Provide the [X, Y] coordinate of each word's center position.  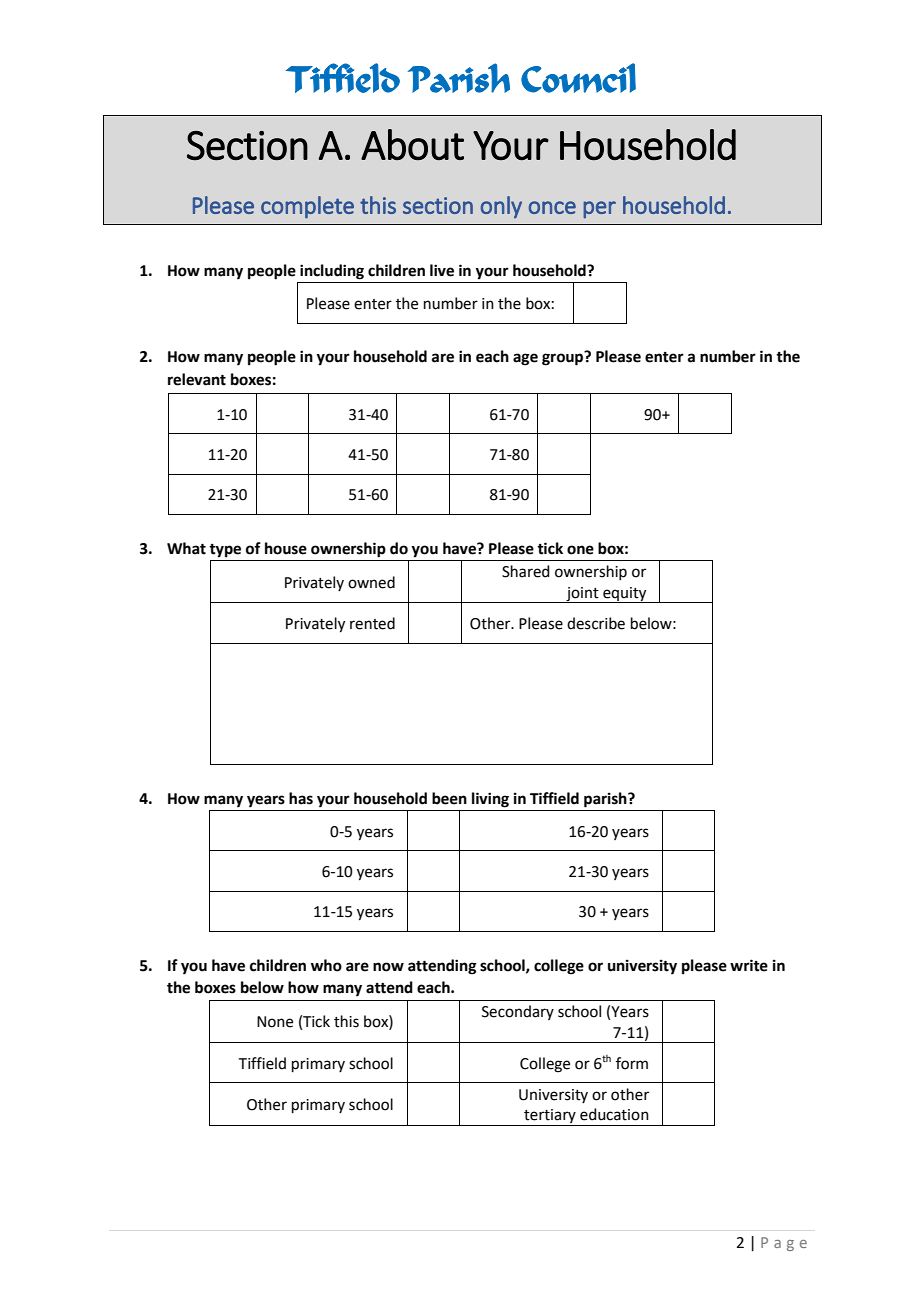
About [412, 144]
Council [578, 78]
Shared [526, 571]
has [301, 798]
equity [625, 595]
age [525, 359]
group [564, 359]
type [225, 551]
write [749, 965]
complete [307, 207]
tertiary [550, 1117]
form [632, 1063]
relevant [197, 379]
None [275, 1022]
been [449, 798]
